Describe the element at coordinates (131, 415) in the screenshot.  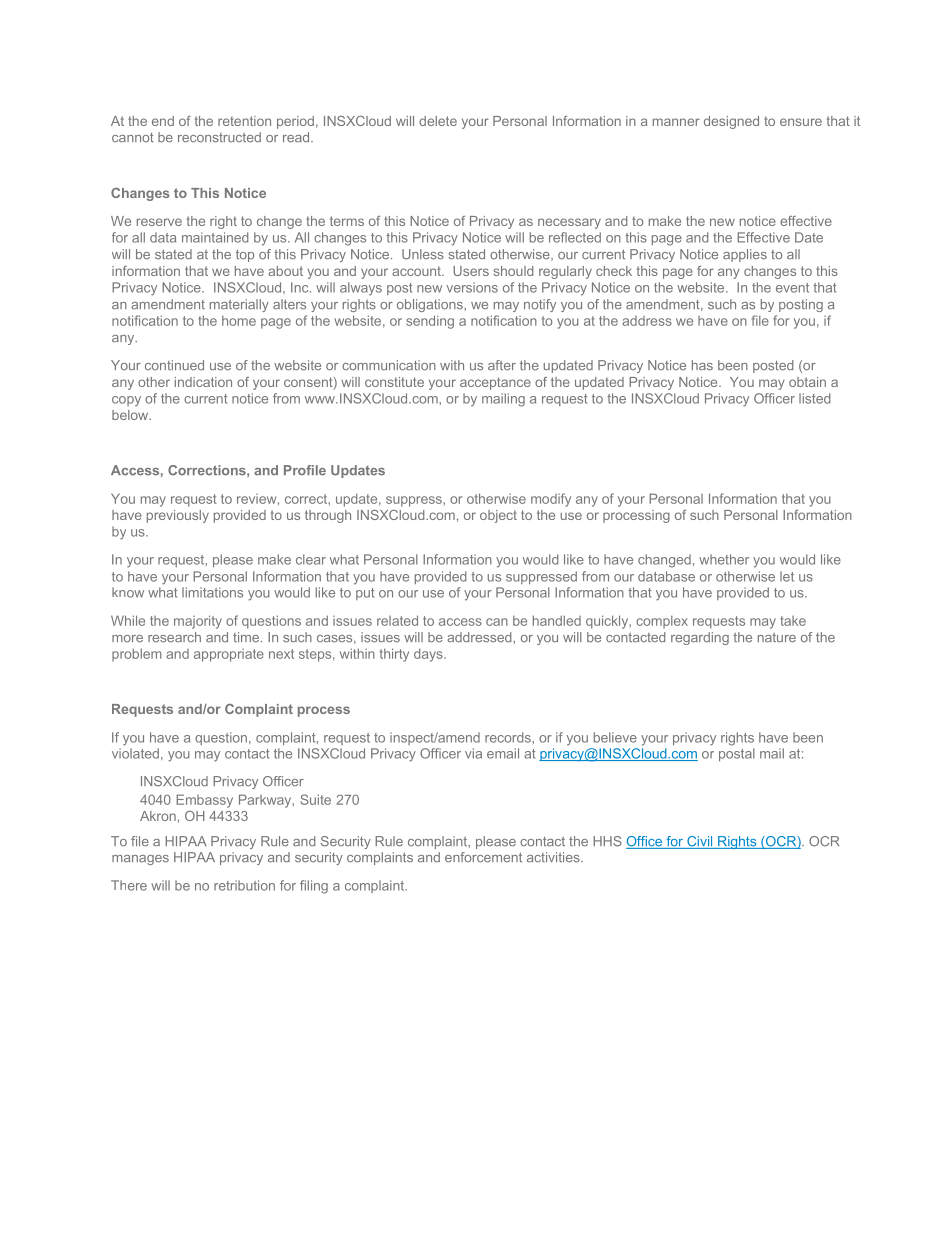
I see `below` at that location.
